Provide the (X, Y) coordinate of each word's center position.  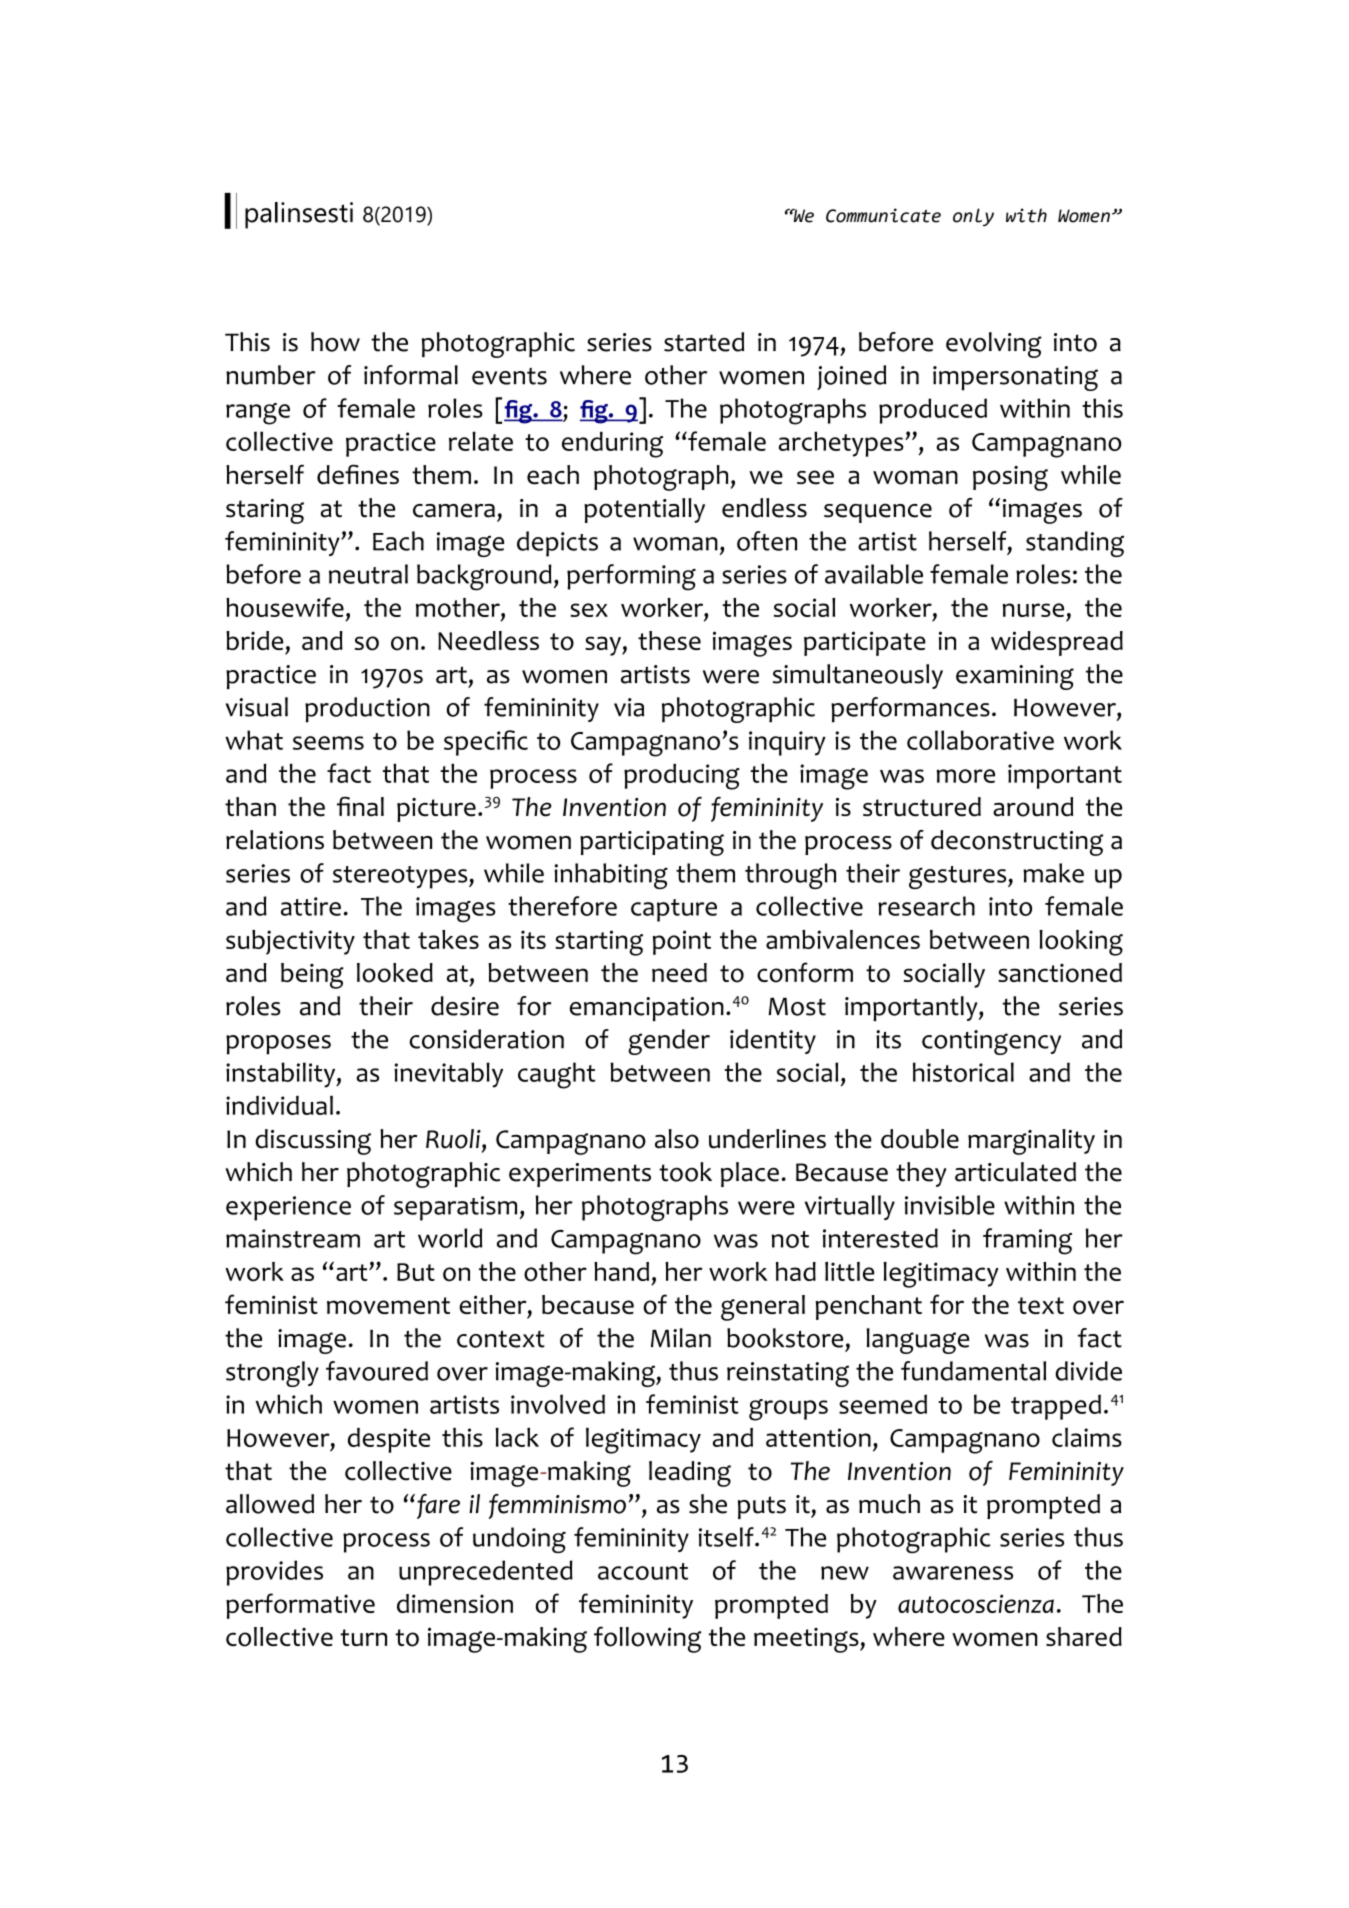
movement (388, 1306)
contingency (991, 1042)
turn (364, 1637)
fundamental (973, 1371)
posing (1010, 478)
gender (669, 1042)
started (704, 342)
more (965, 776)
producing (682, 777)
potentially (644, 510)
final (360, 806)
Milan (681, 1338)
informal (411, 375)
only (973, 217)
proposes (278, 1045)
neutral (368, 574)
